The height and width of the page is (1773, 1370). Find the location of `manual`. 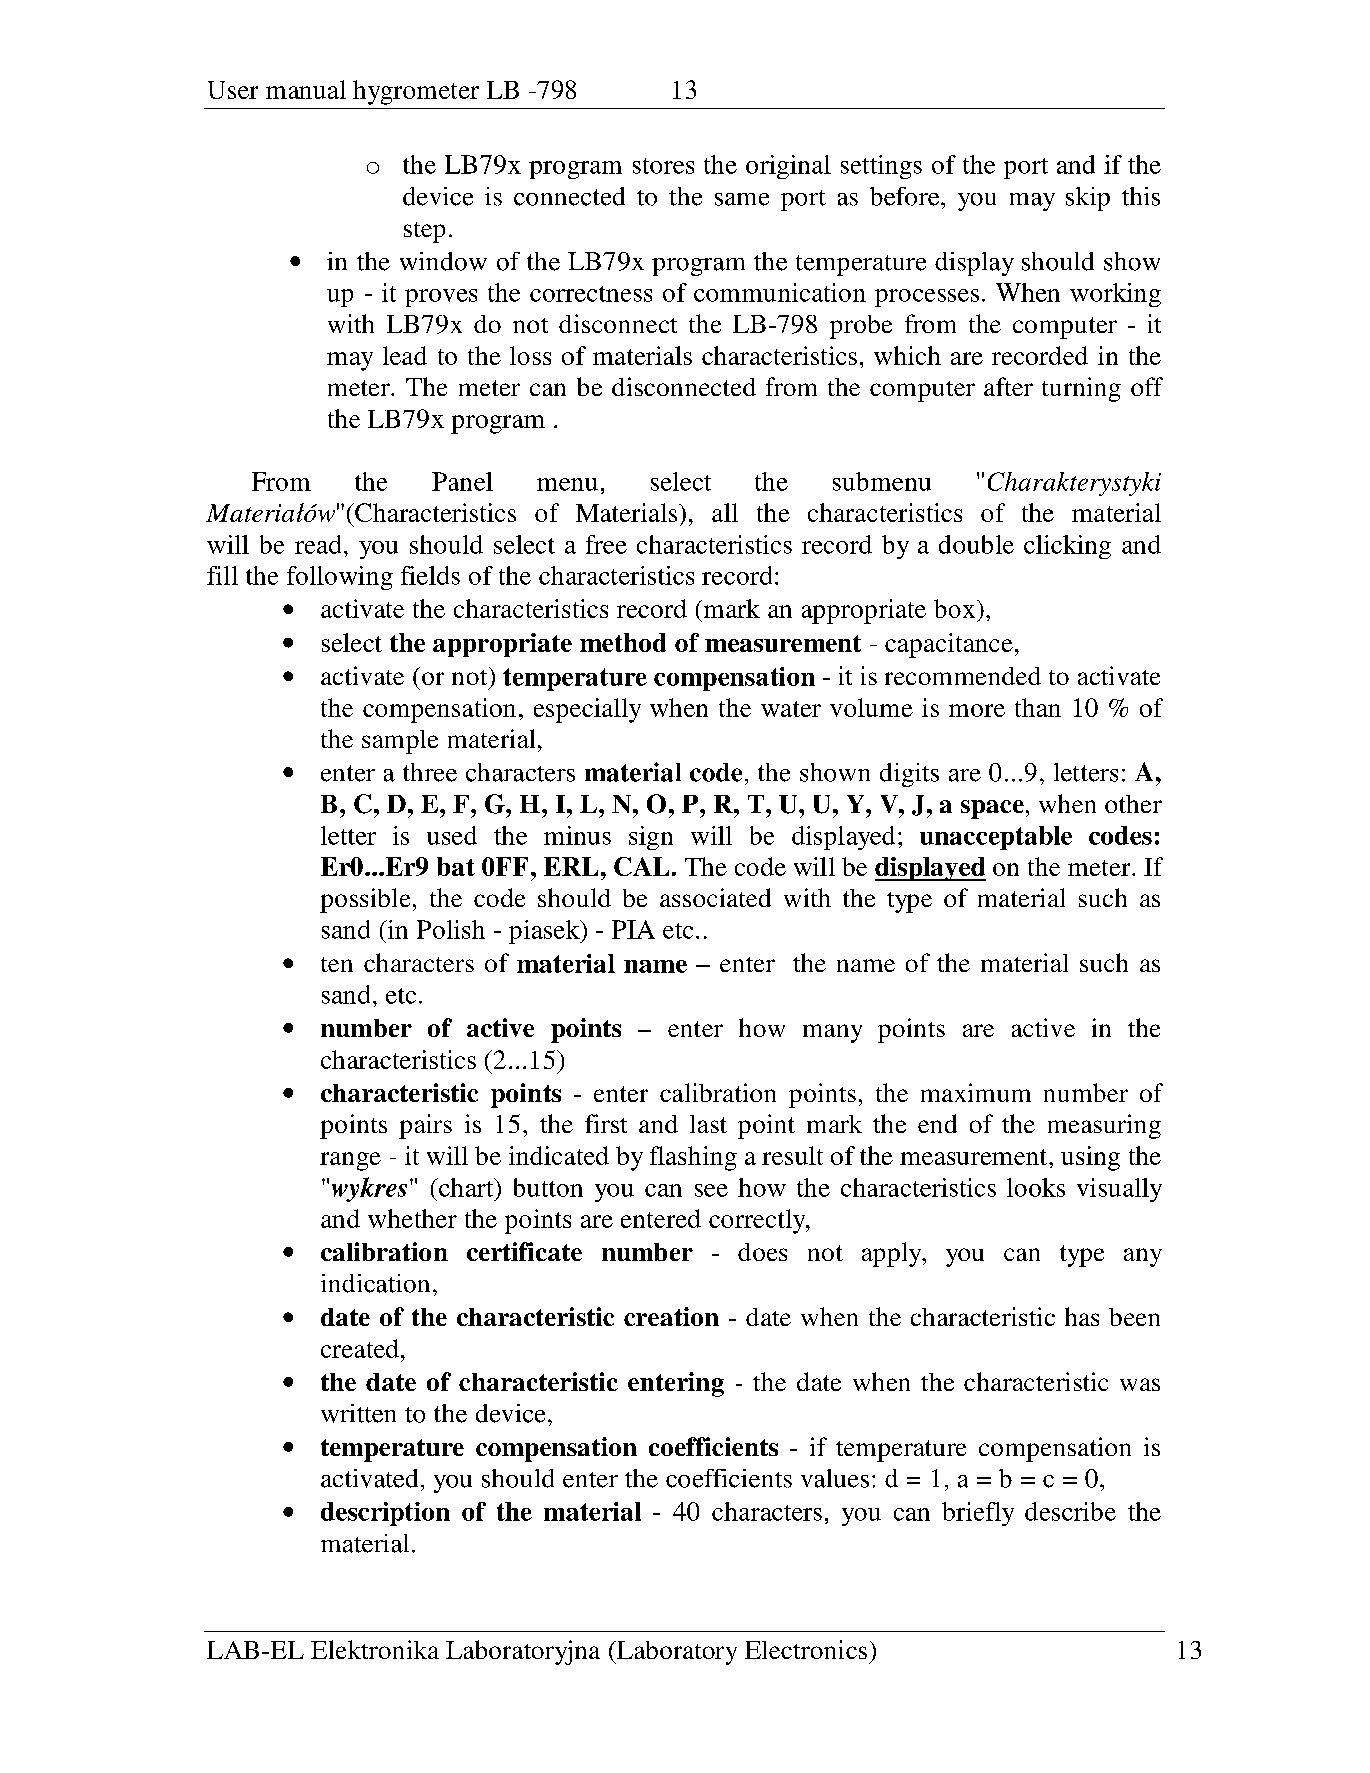

manual is located at coordinates (306, 89).
